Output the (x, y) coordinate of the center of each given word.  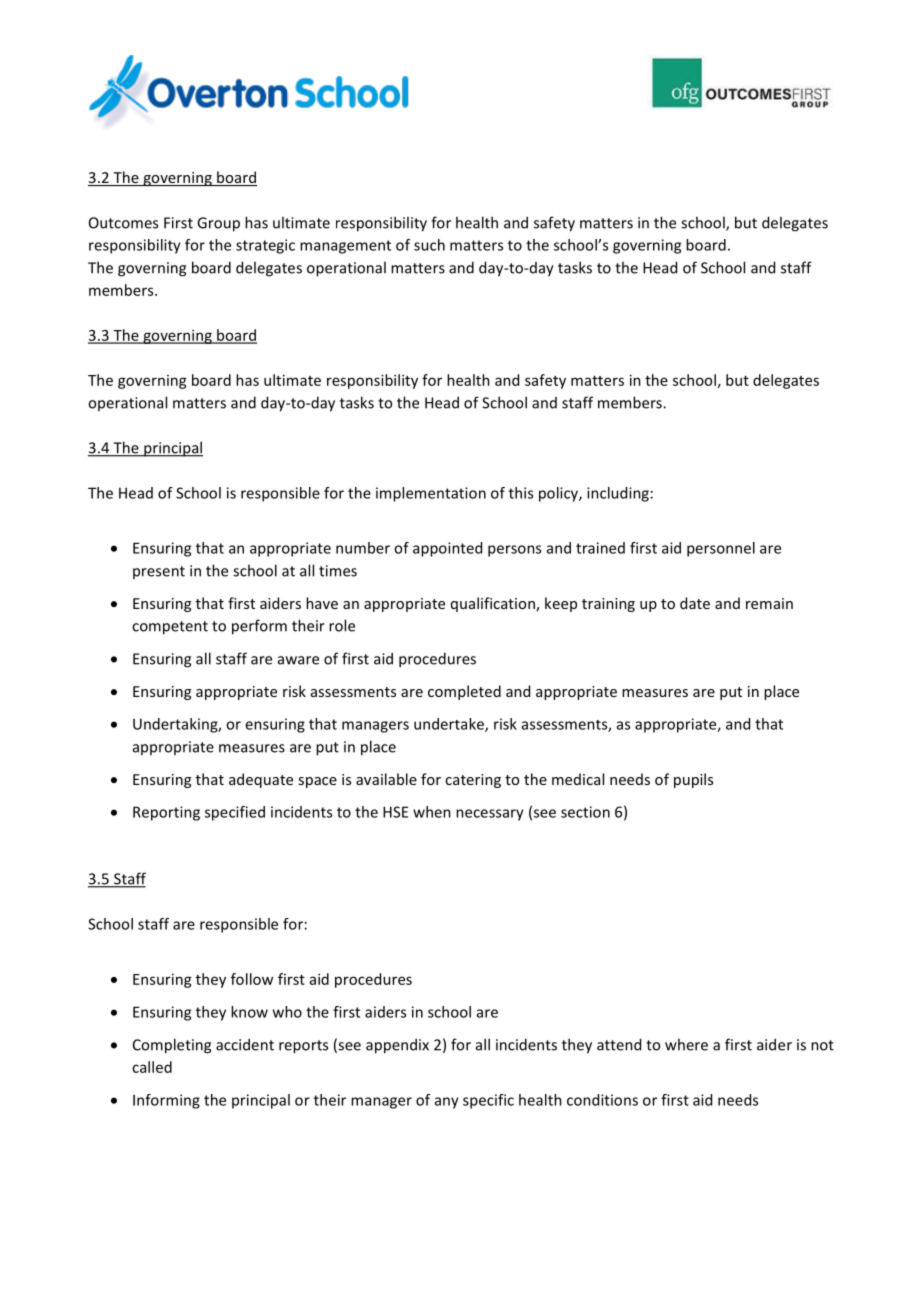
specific (488, 1101)
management (345, 247)
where (686, 1044)
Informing (166, 1101)
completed (464, 692)
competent (170, 628)
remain (769, 603)
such (429, 245)
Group (218, 224)
